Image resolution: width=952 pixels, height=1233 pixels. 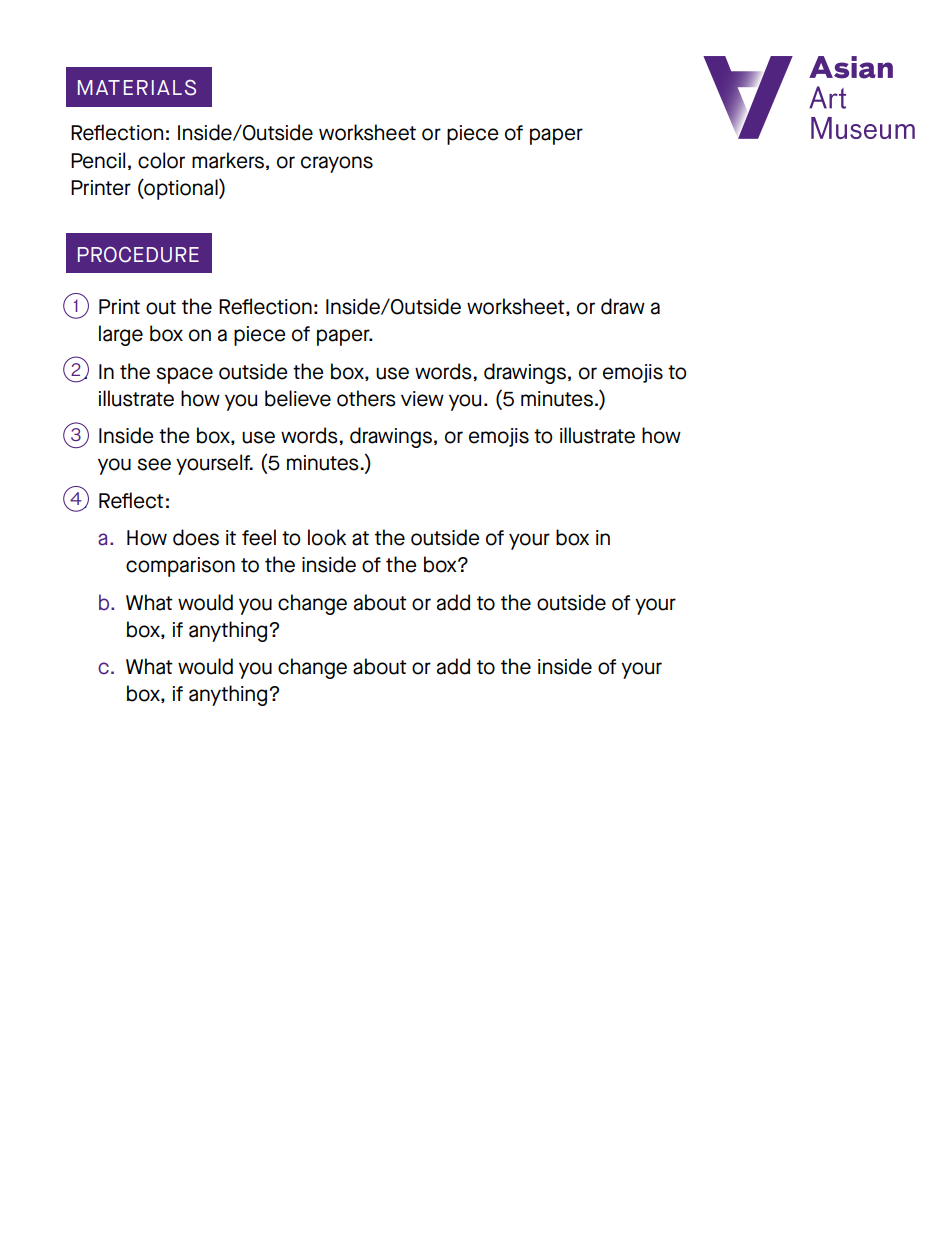 What do you see at coordinates (422, 399) in the document?
I see `view` at bounding box center [422, 399].
